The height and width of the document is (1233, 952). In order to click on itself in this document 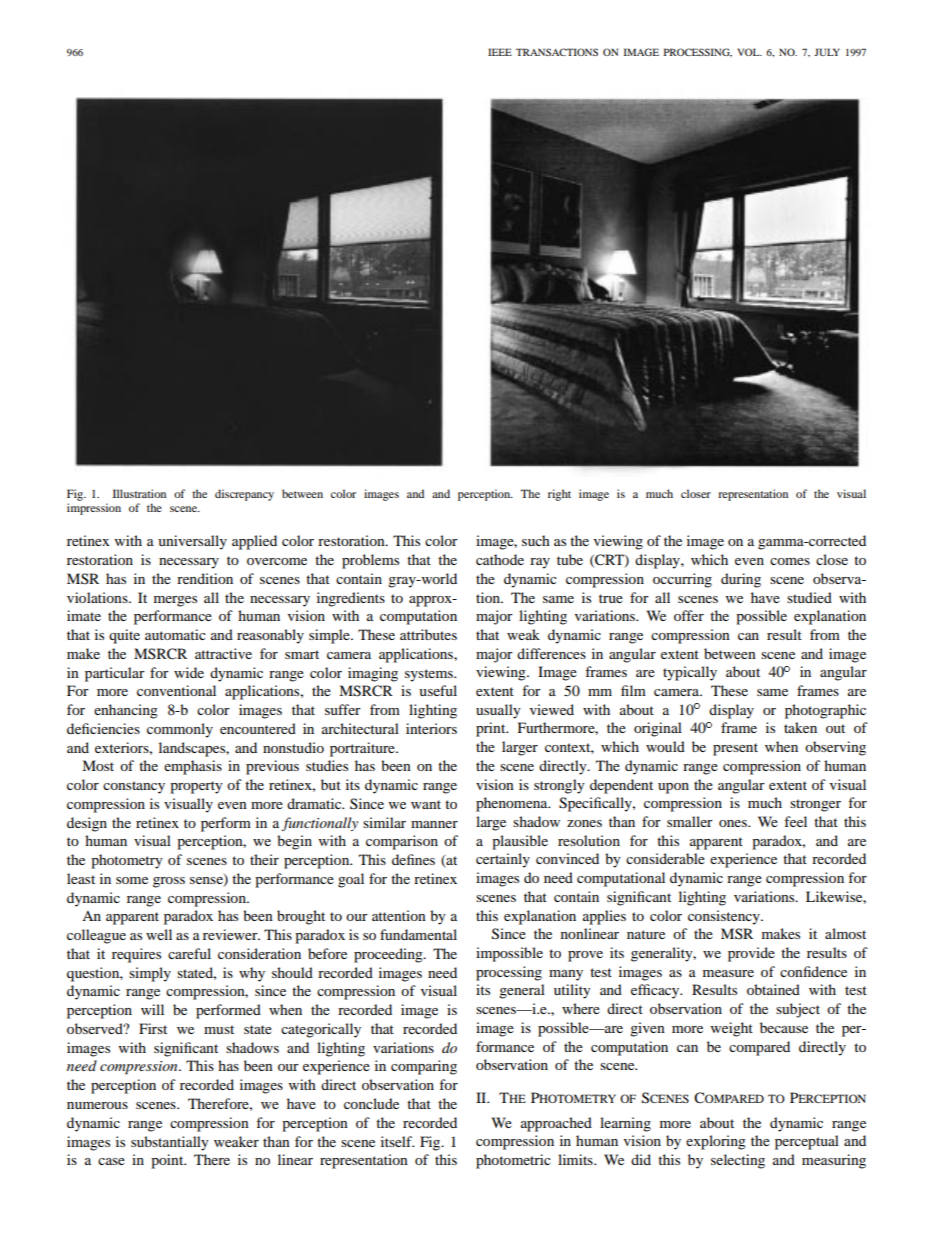, I will do `click(397, 1141)`.
